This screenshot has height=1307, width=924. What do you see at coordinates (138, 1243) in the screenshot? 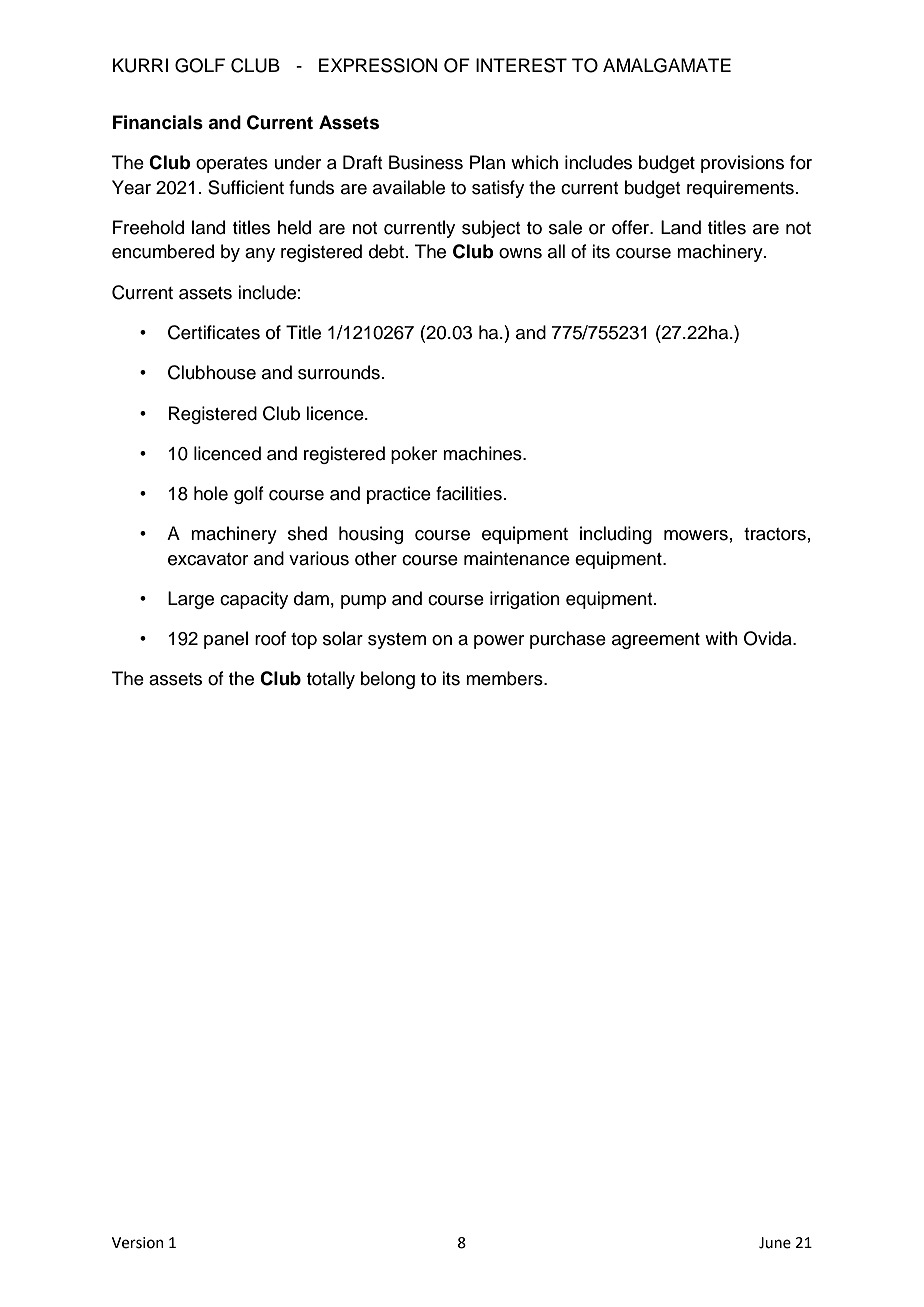
I see `Version` at bounding box center [138, 1243].
